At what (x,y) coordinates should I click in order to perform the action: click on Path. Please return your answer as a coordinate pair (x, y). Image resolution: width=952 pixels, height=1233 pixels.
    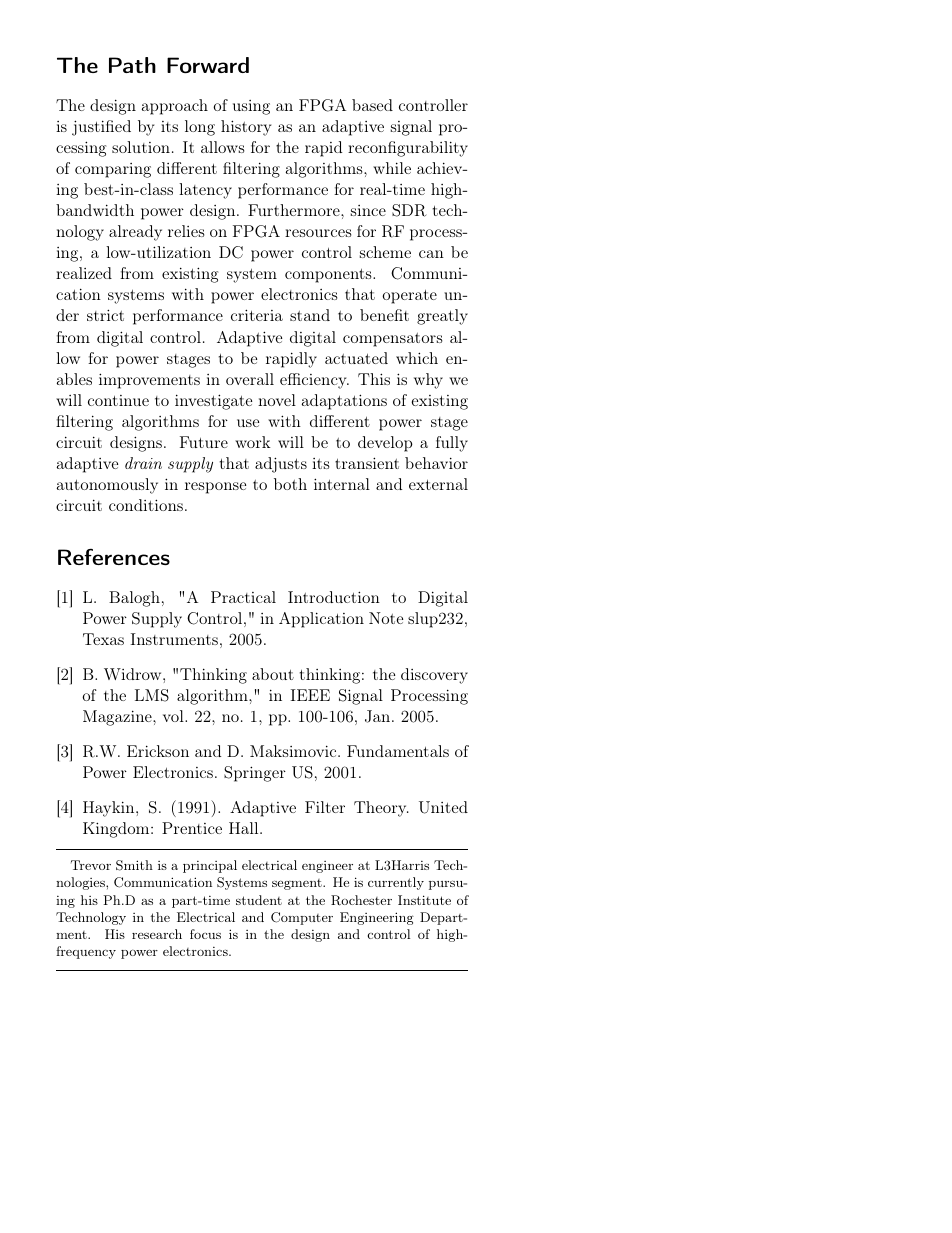
    Looking at the image, I should click on (132, 65).
